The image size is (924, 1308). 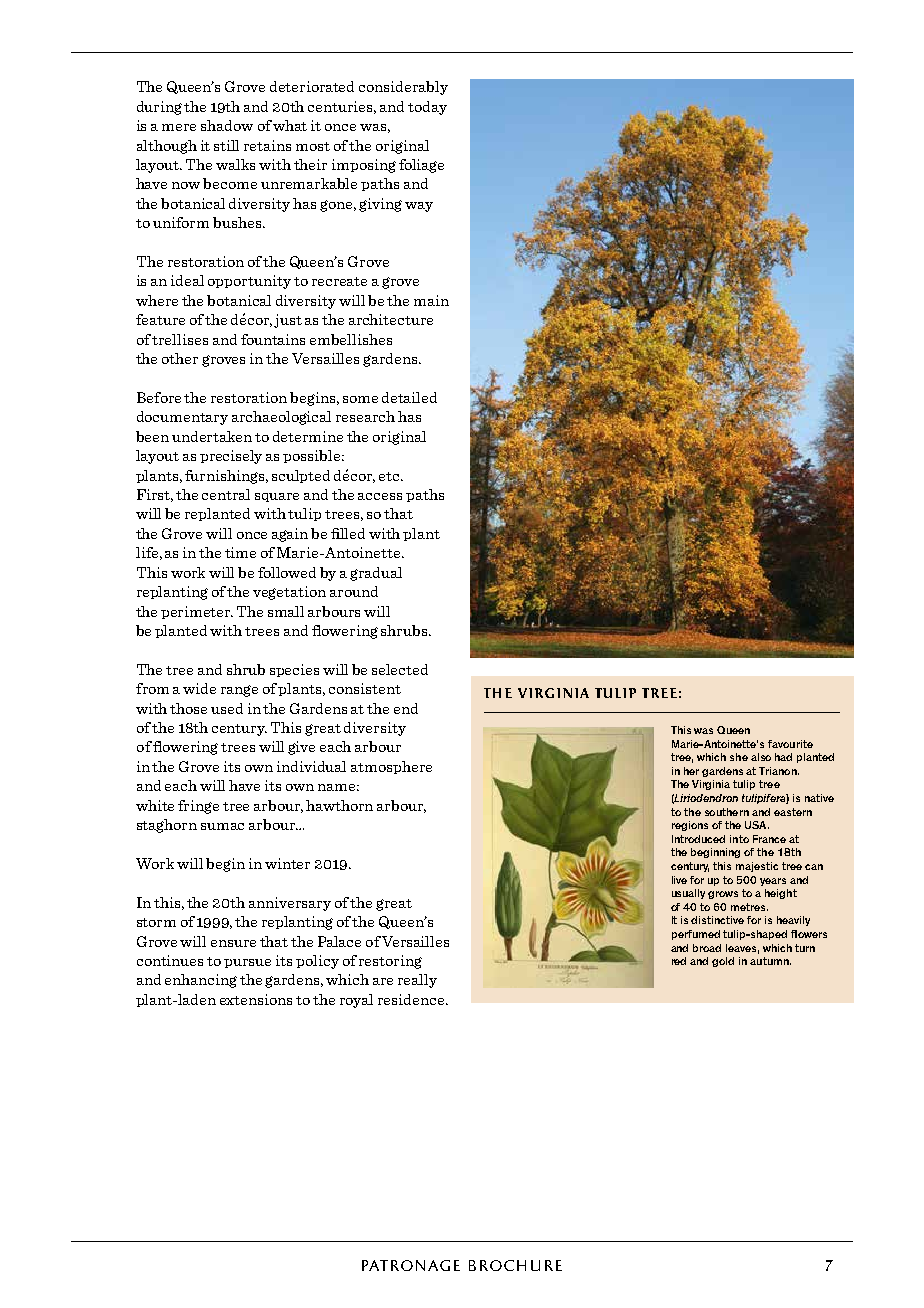 I want to click on Patronage, so click(x=411, y=1265).
